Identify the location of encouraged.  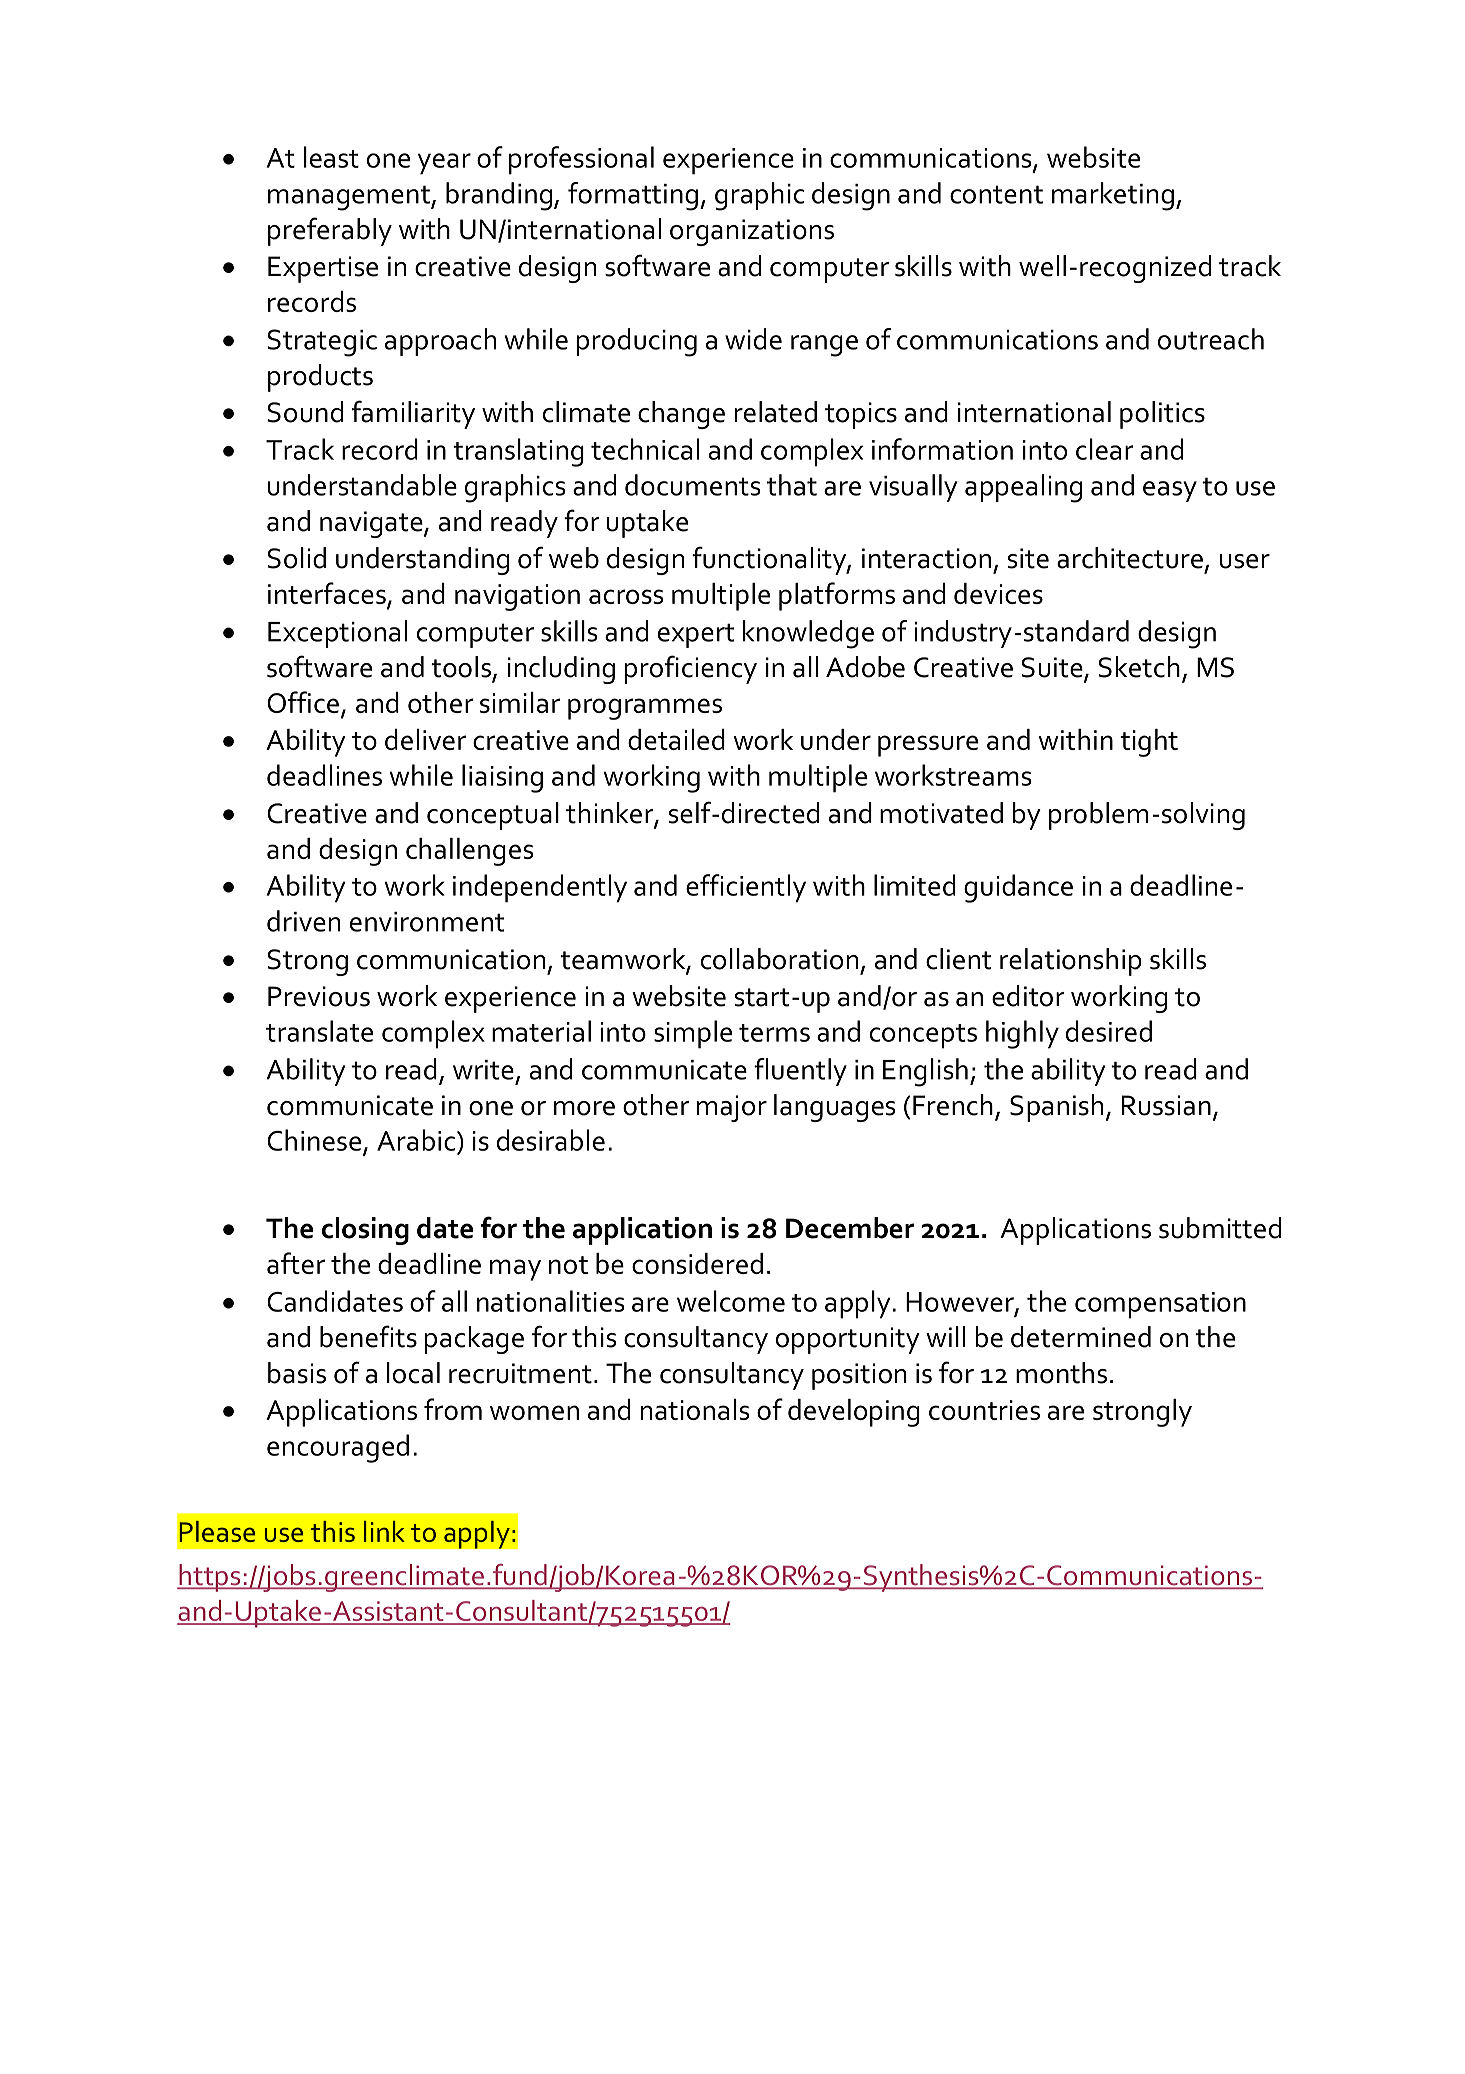
(338, 1448).
